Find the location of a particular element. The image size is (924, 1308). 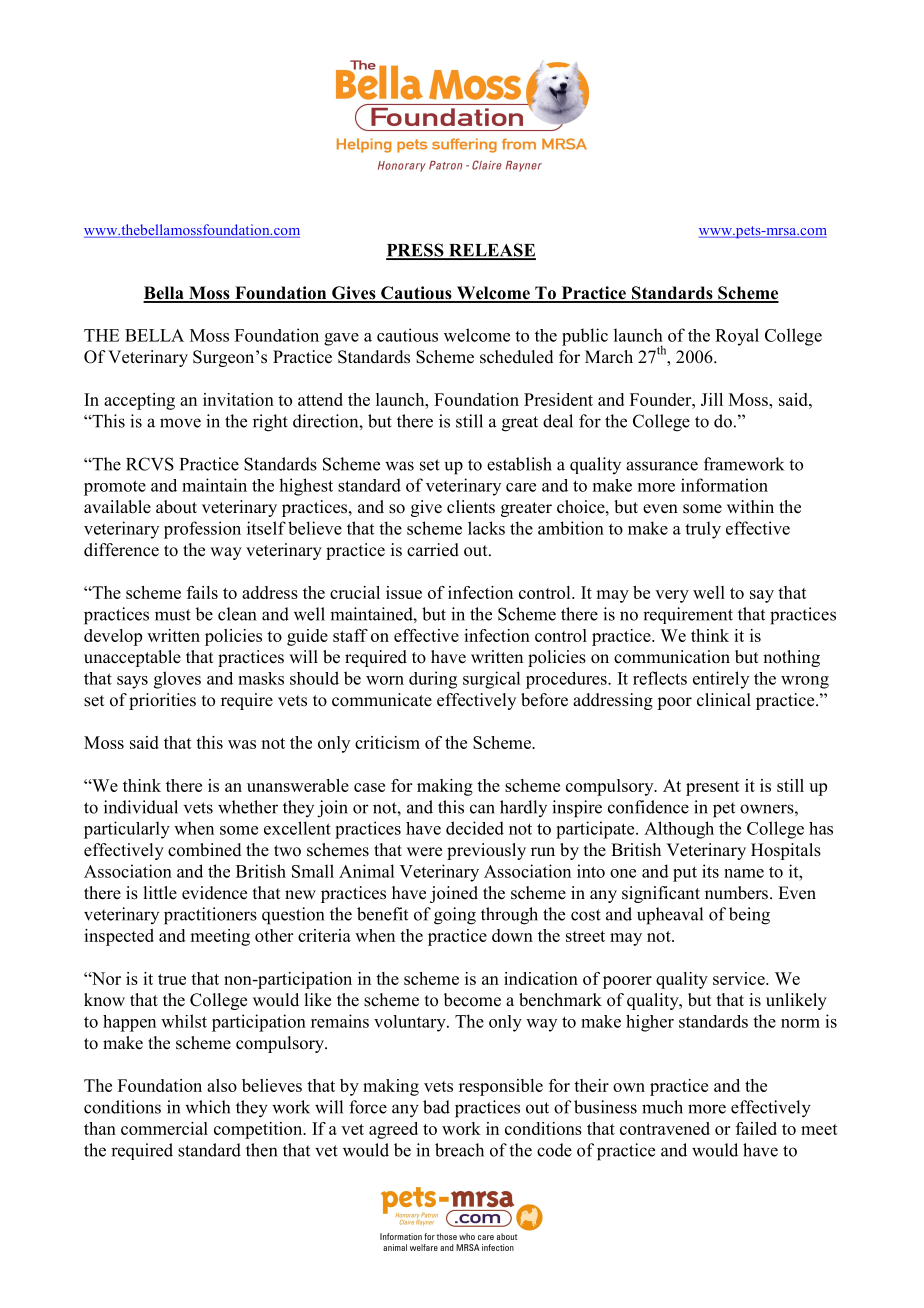

bad is located at coordinates (436, 1107).
